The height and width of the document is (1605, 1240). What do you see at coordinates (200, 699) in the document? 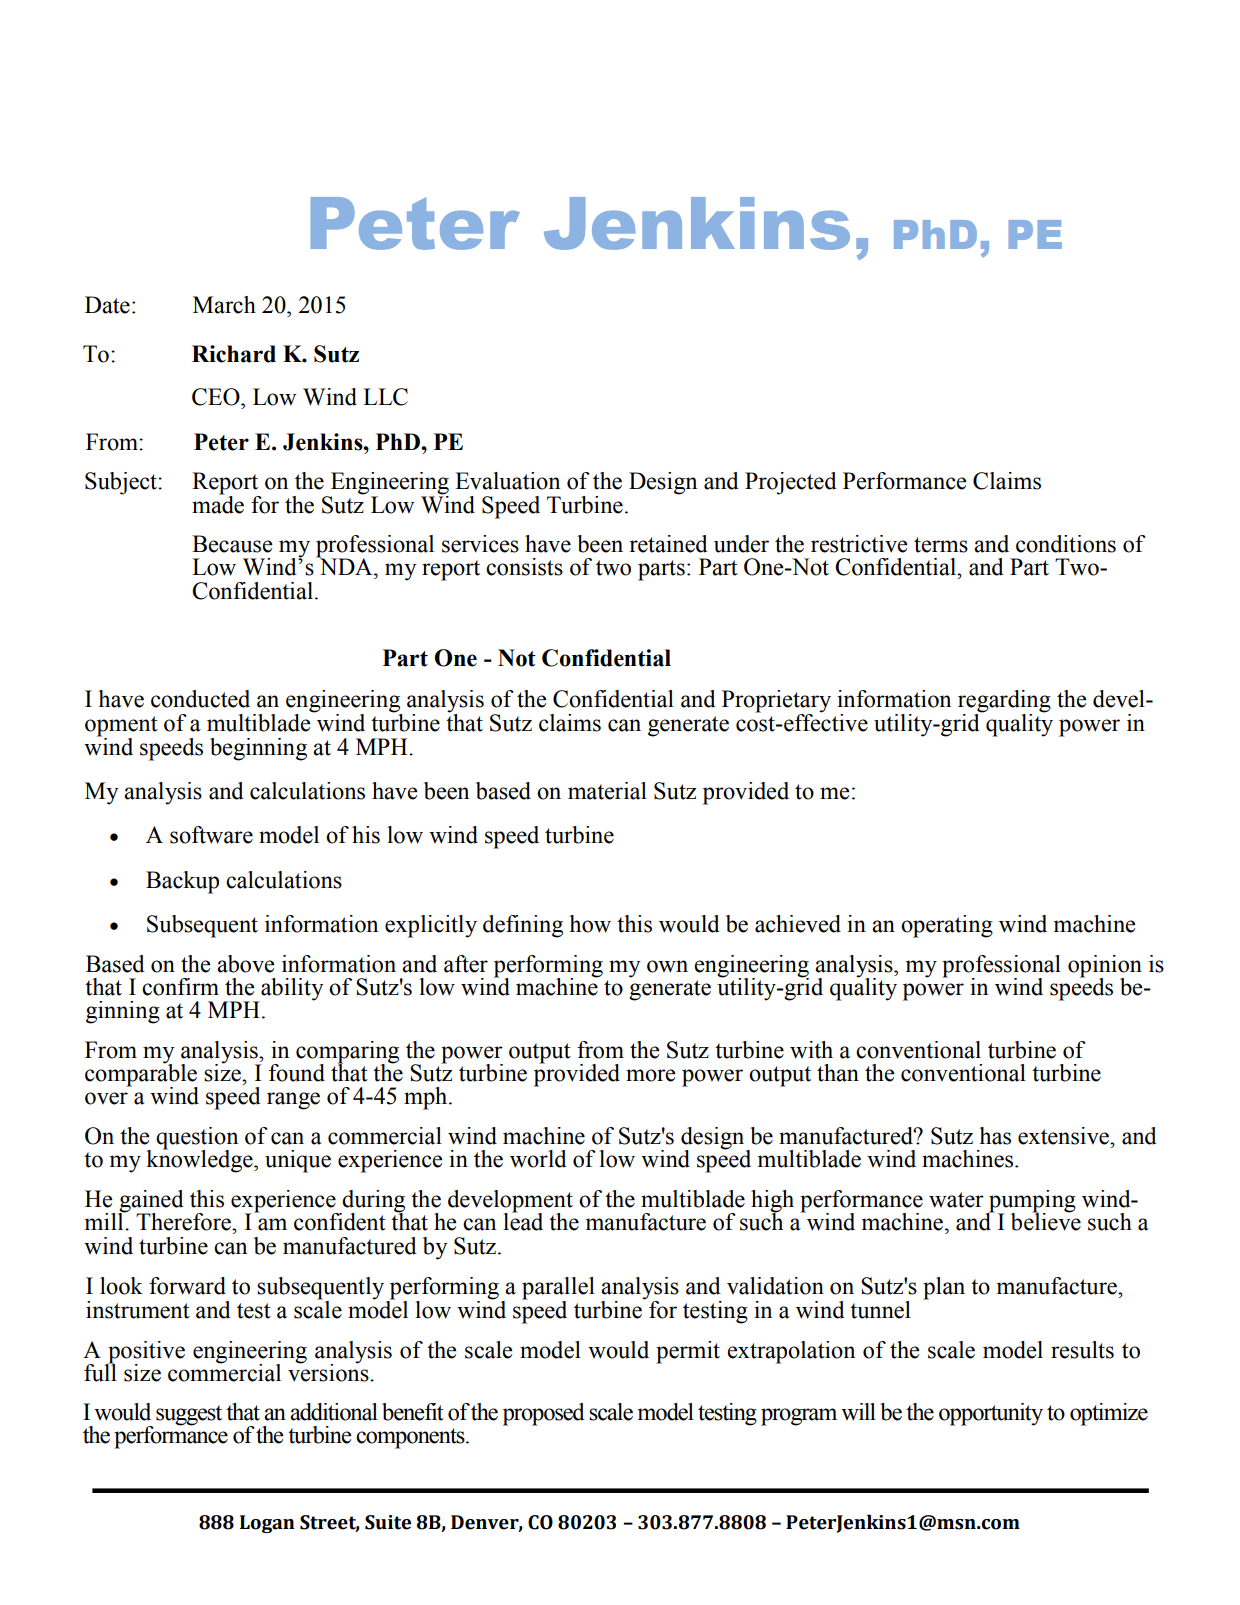
I see `conducted` at bounding box center [200, 699].
